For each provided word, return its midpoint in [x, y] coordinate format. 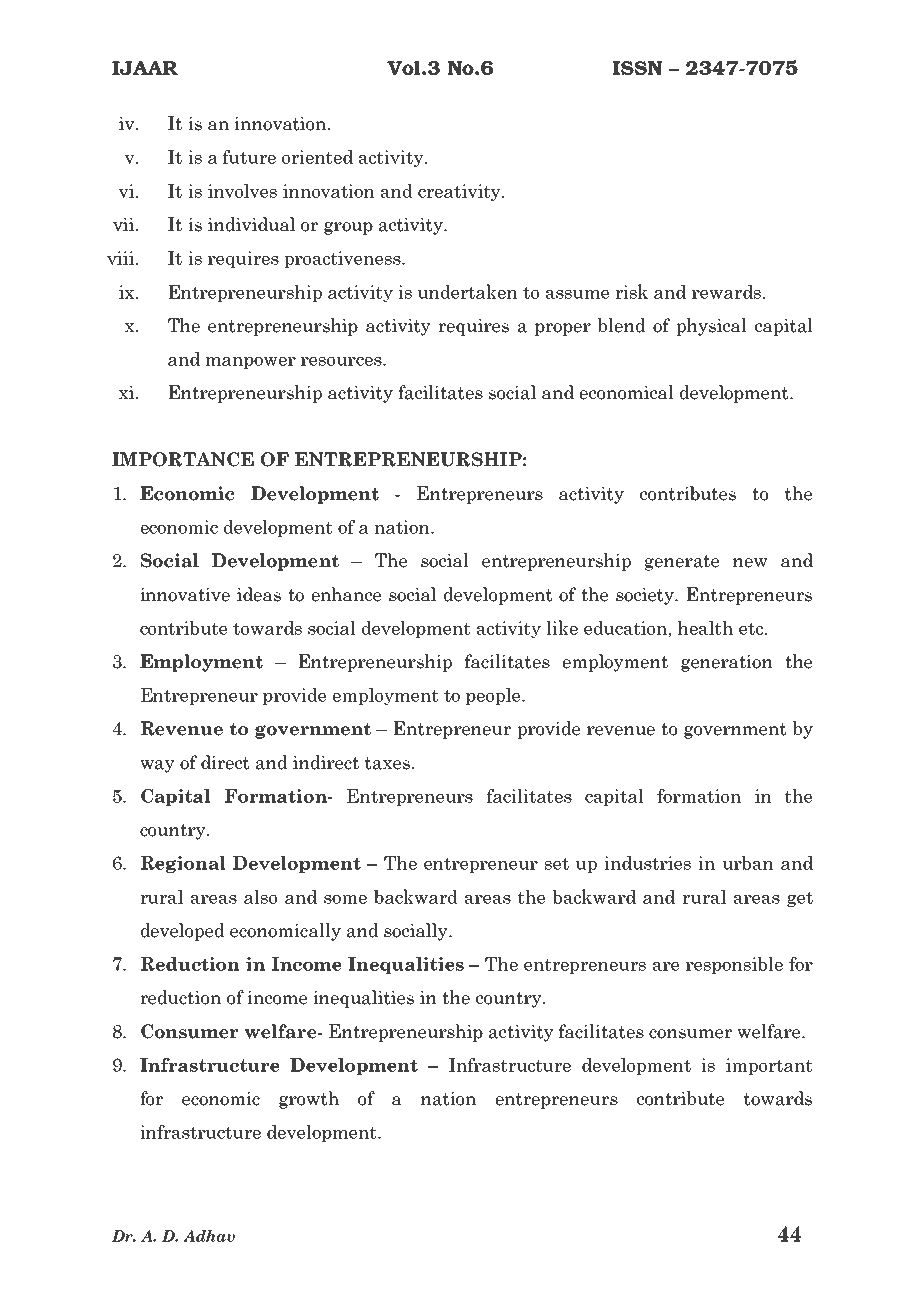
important [769, 1066]
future [249, 157]
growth [309, 1100]
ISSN [637, 68]
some [345, 899]
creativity [460, 192]
